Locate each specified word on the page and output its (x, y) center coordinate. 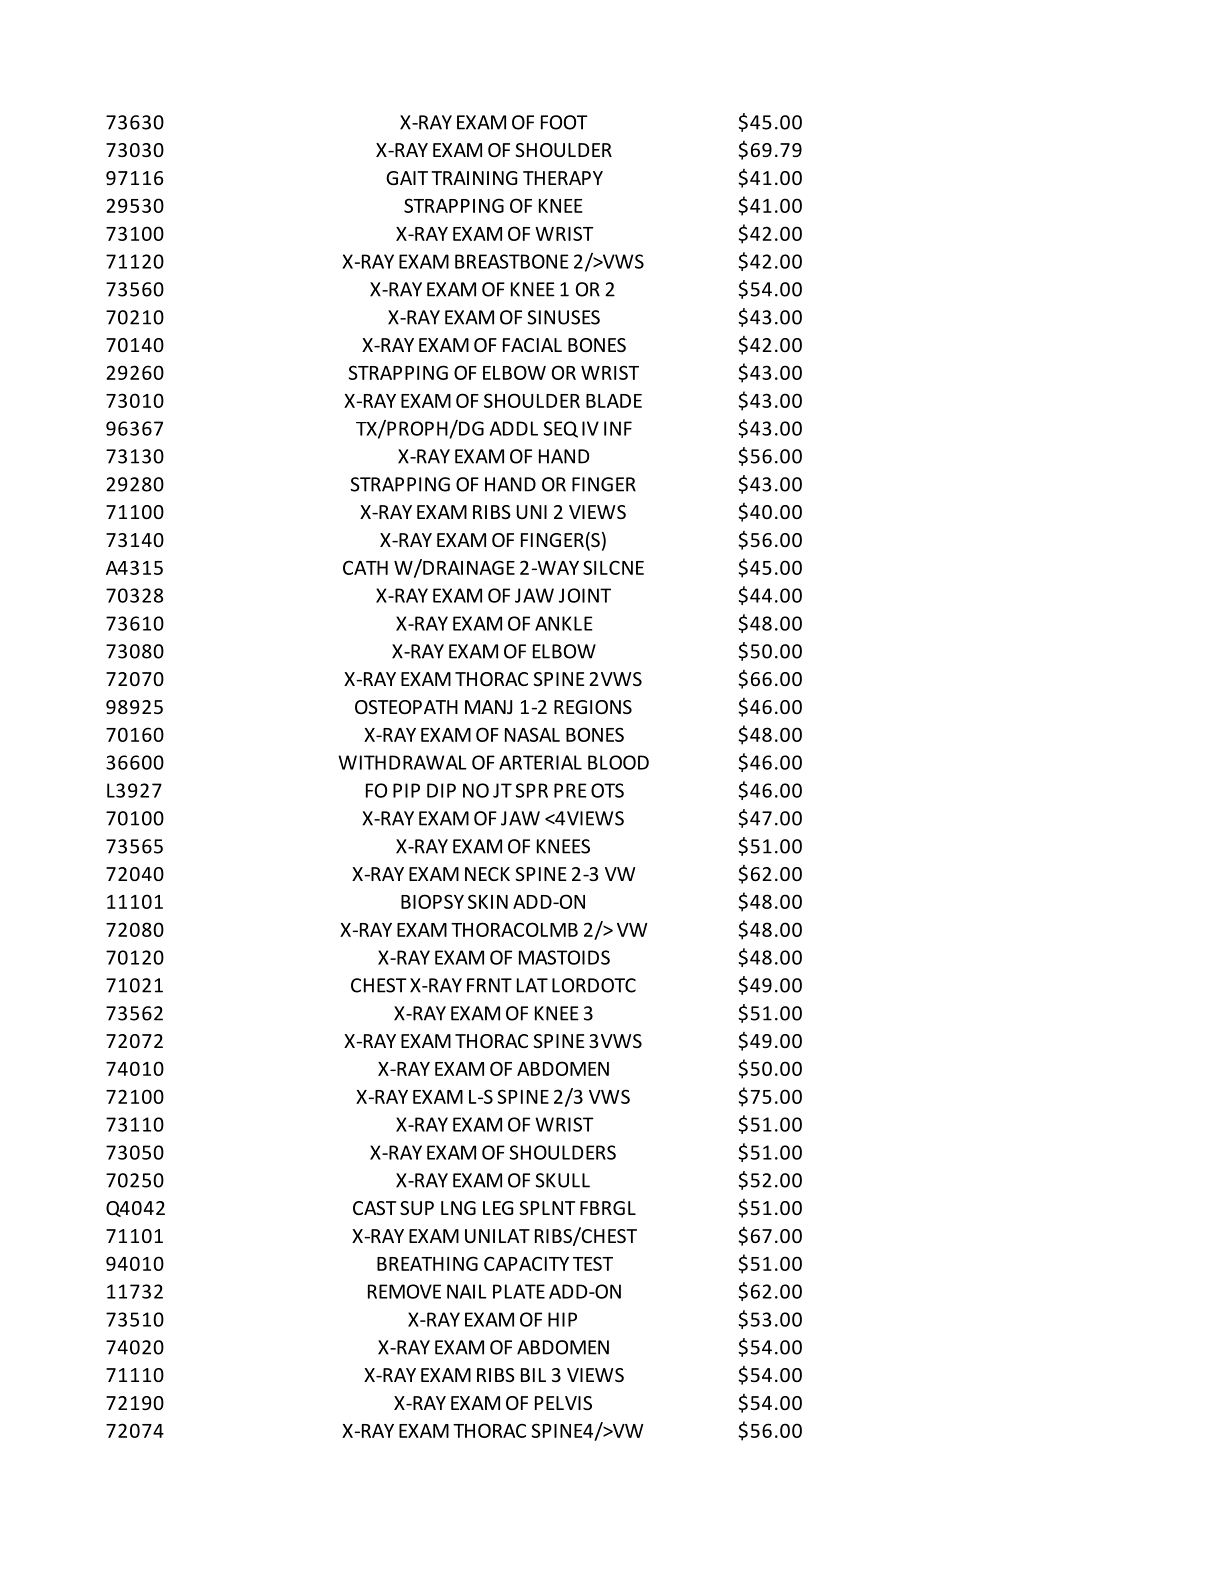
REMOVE (404, 1291)
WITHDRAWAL (402, 762)
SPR (531, 790)
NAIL (467, 1291)
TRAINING (474, 178)
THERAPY (563, 178)
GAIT (407, 178)
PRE (570, 790)
